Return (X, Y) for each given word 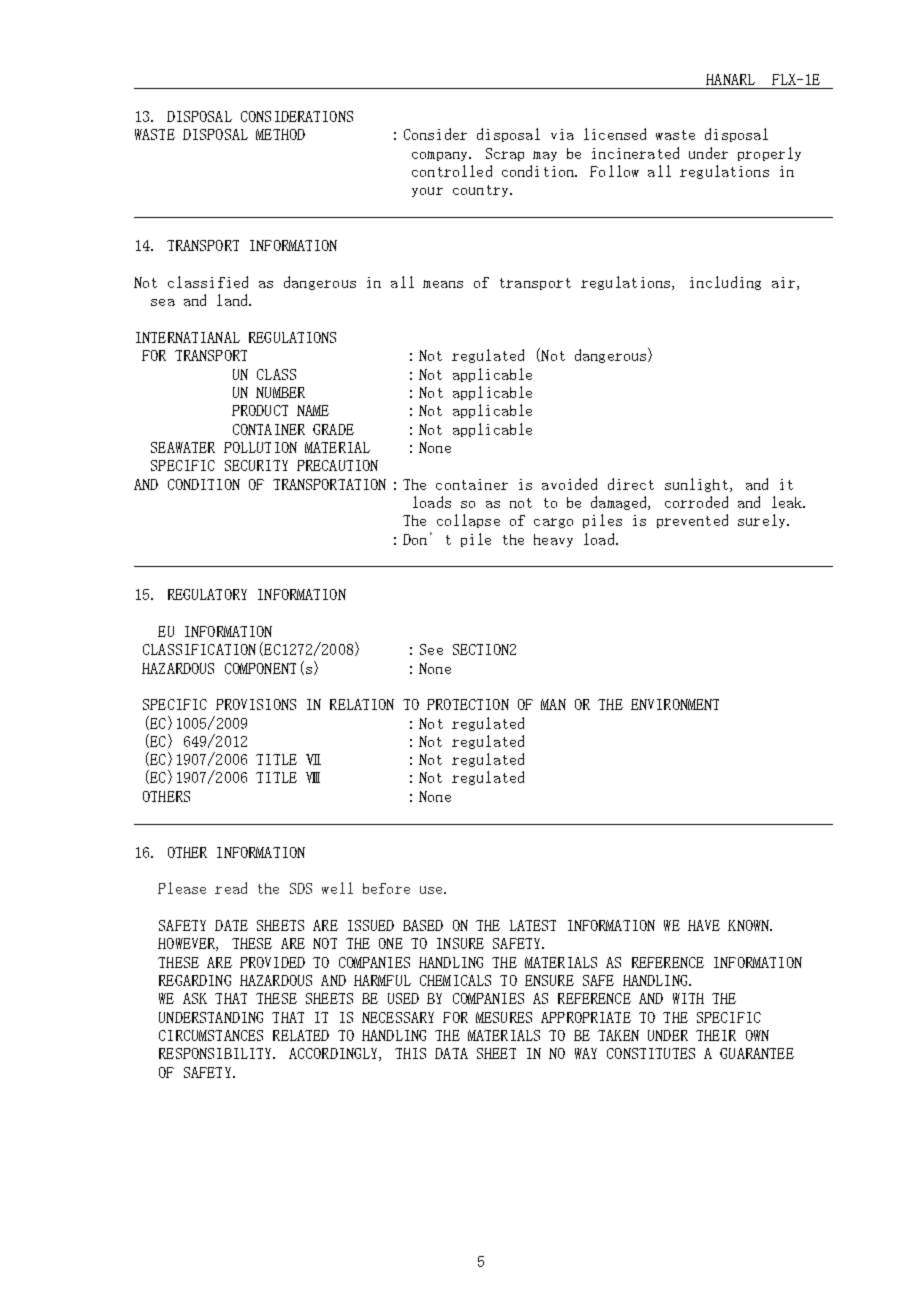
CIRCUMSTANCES (211, 1035)
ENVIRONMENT (675, 704)
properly (769, 154)
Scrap (505, 154)
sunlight (696, 485)
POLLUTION (260, 447)
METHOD (280, 134)
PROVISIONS (256, 704)
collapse (468, 521)
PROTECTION (468, 704)
